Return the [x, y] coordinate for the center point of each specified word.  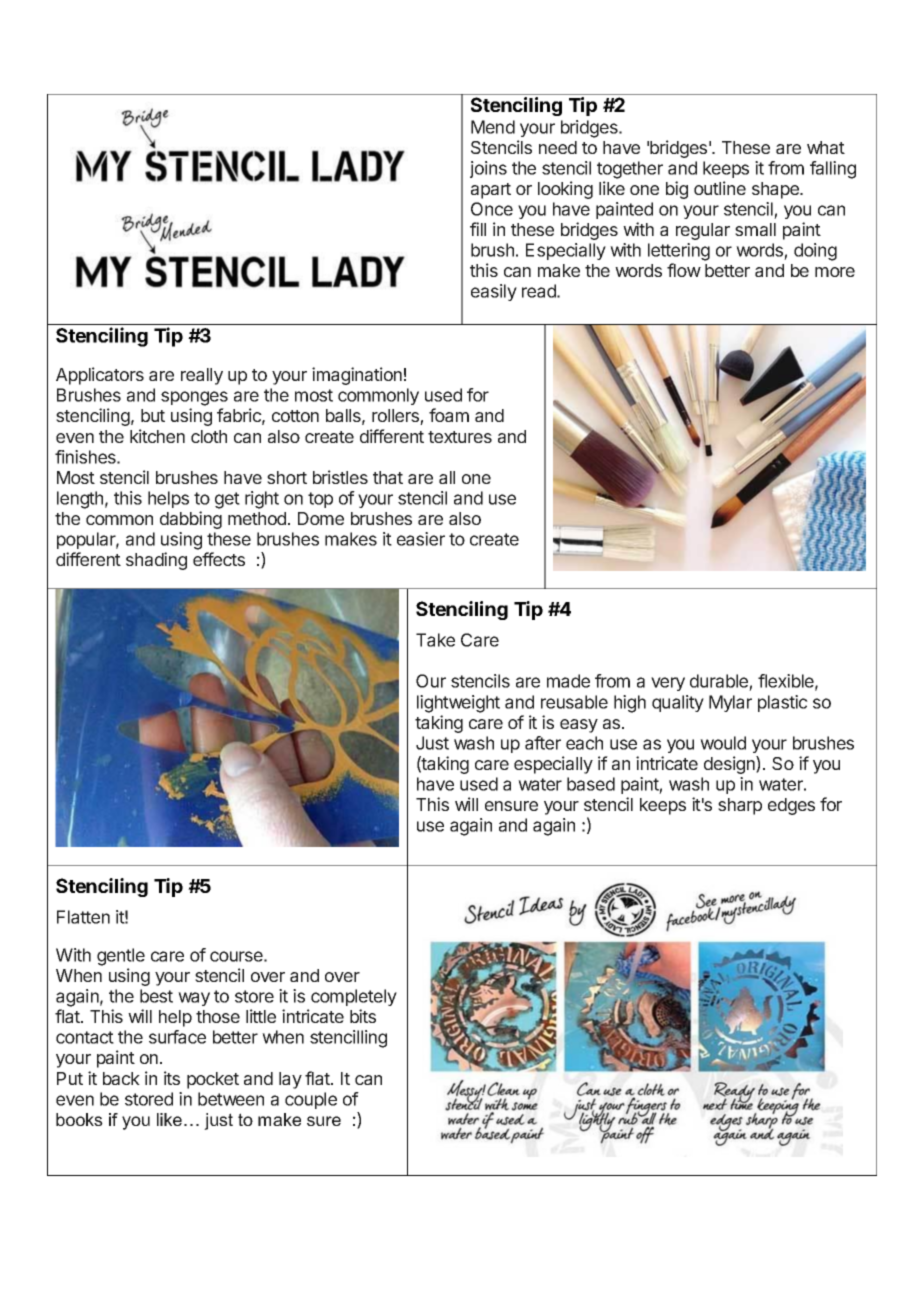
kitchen [157, 436]
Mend [493, 127]
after [543, 743]
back [121, 1078]
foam [449, 415]
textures [460, 437]
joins [488, 169]
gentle [121, 957]
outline [720, 188]
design [730, 765]
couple [311, 1100]
